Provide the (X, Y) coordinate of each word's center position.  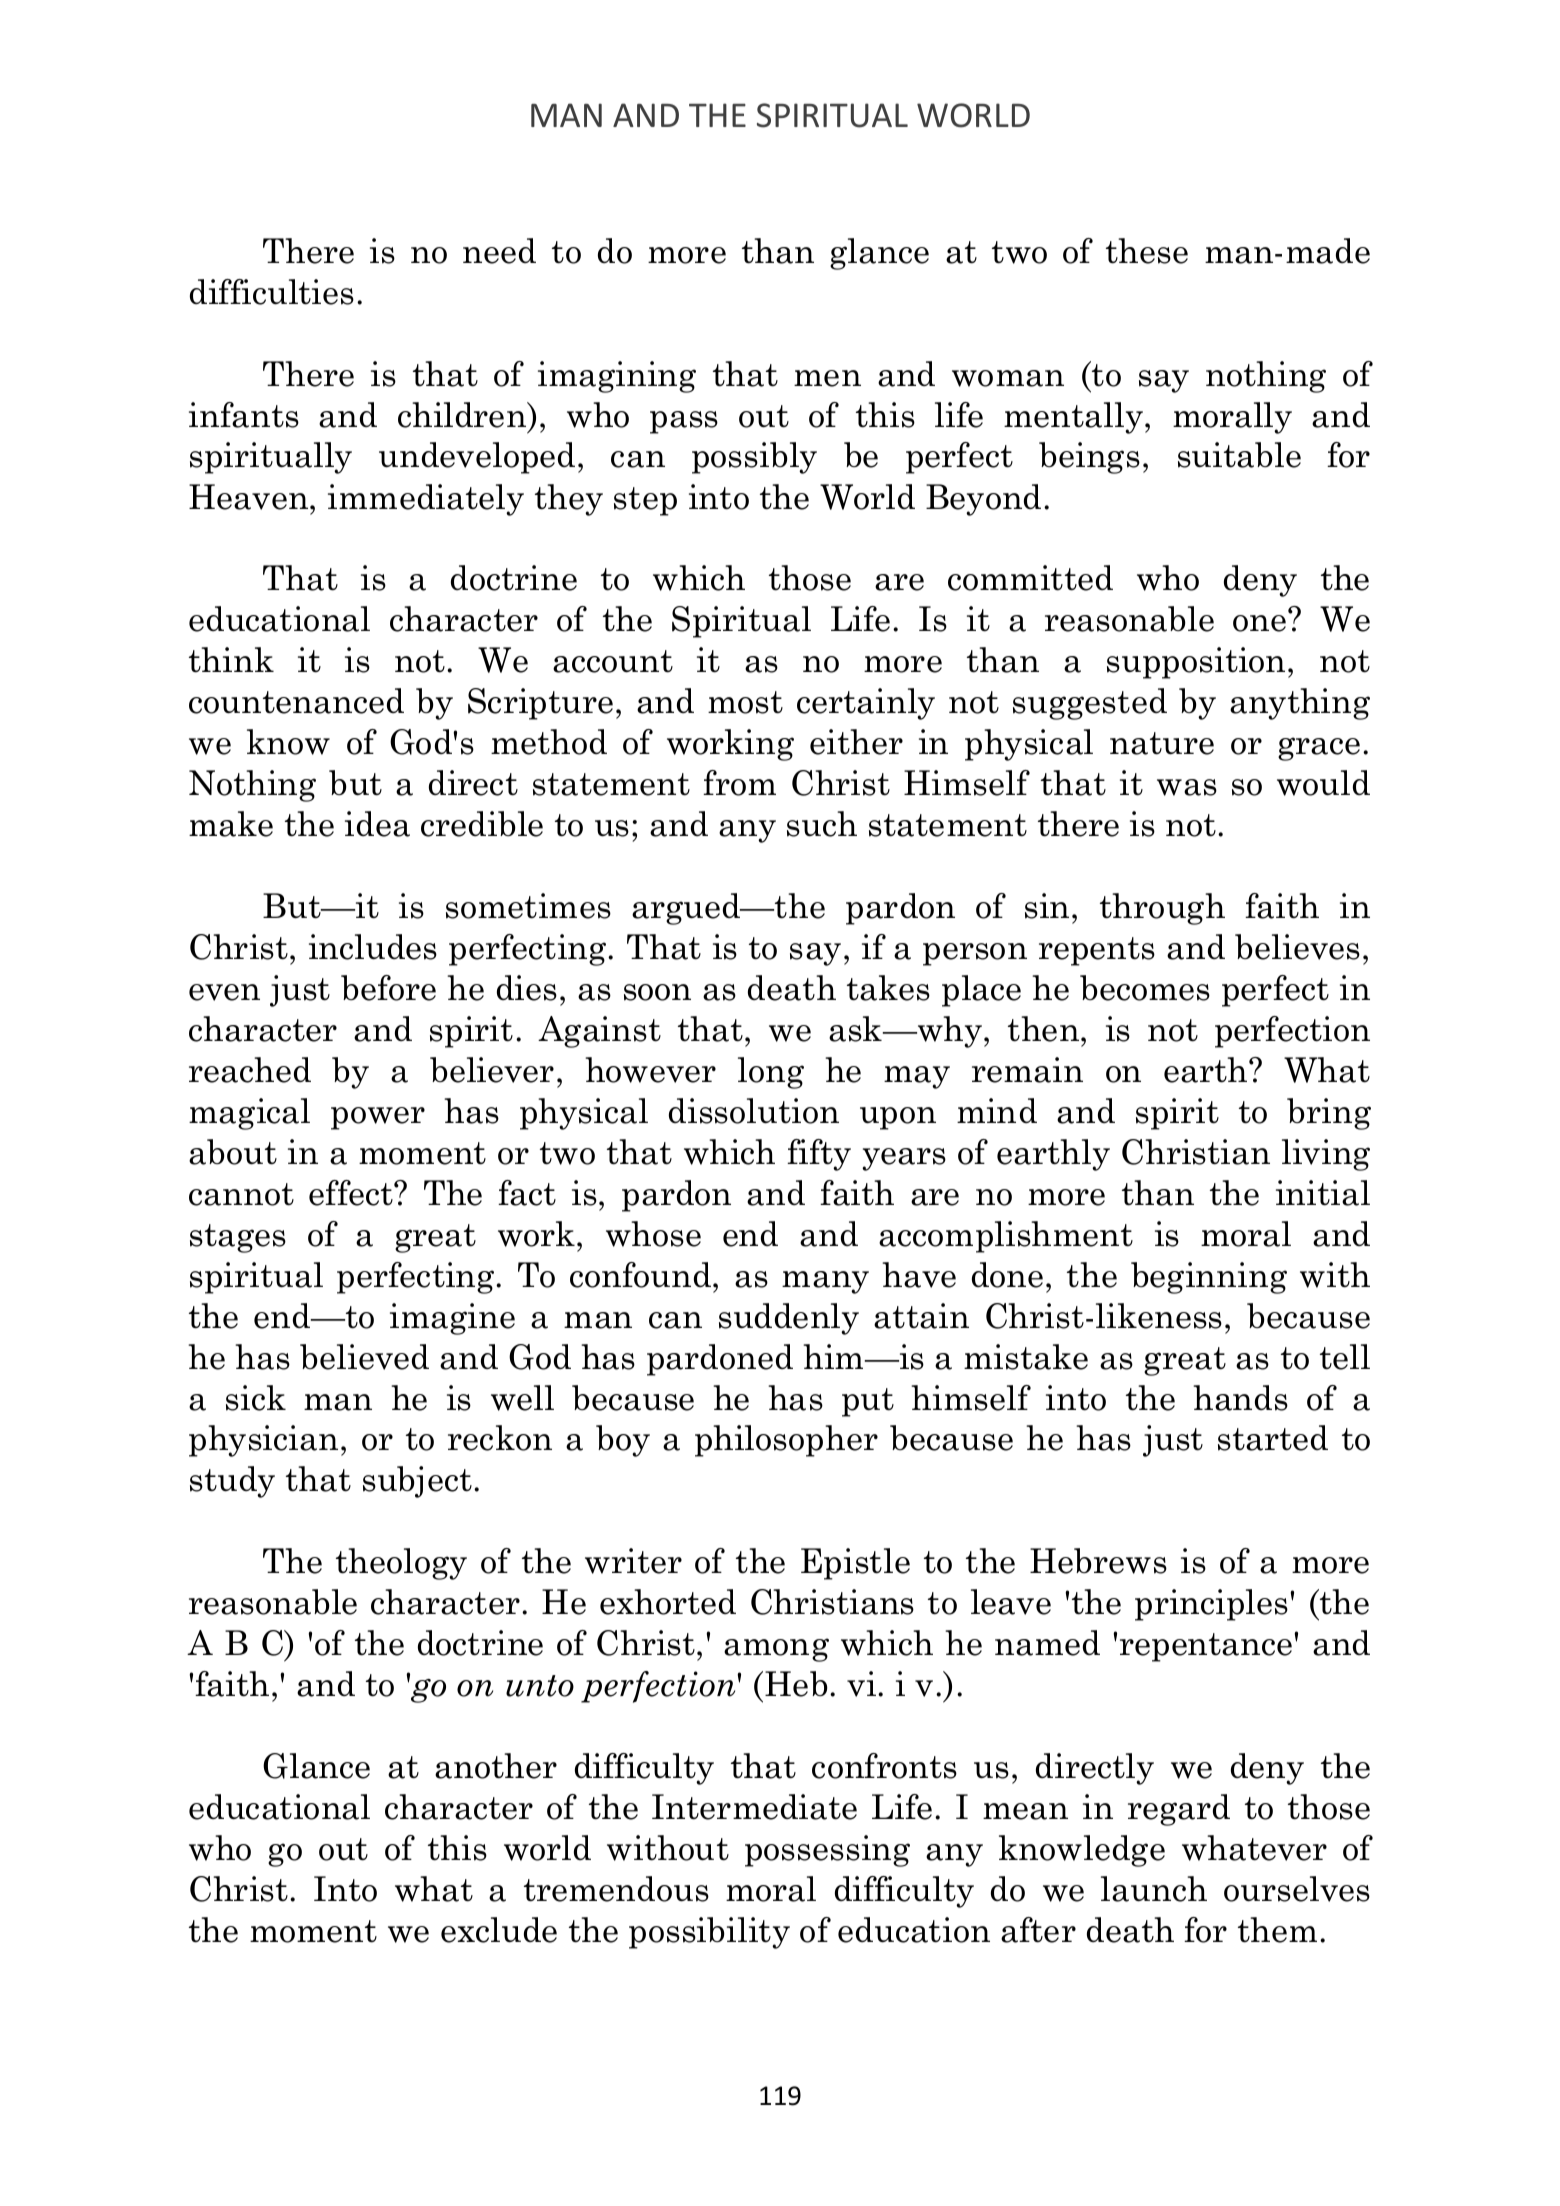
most (745, 702)
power (378, 1118)
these (1147, 251)
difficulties (272, 292)
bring (1329, 1114)
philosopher (786, 1441)
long (771, 1073)
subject (417, 1482)
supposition (1196, 663)
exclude (499, 1930)
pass (684, 422)
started (1273, 1438)
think (231, 660)
